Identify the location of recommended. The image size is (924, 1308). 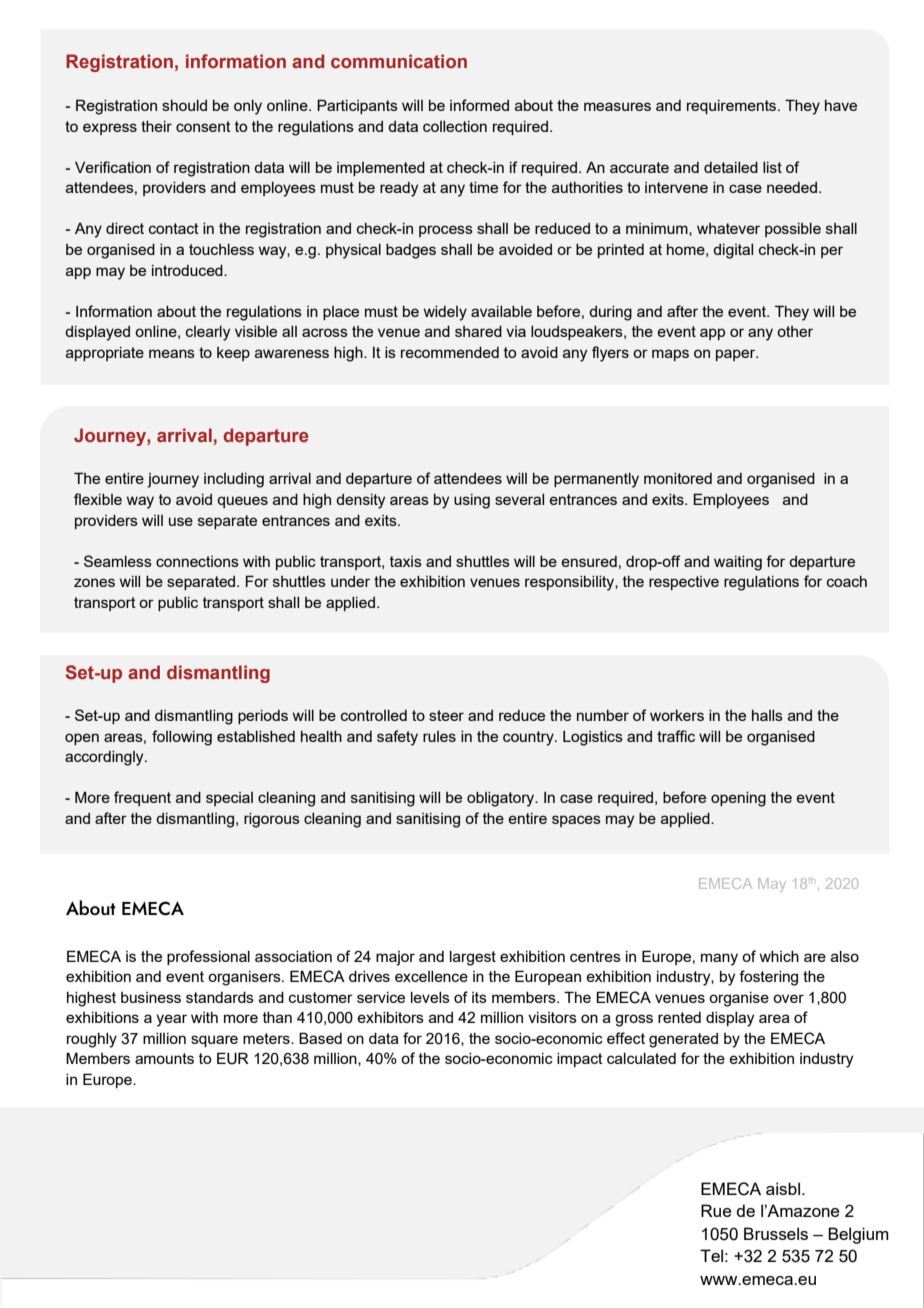
(450, 352).
